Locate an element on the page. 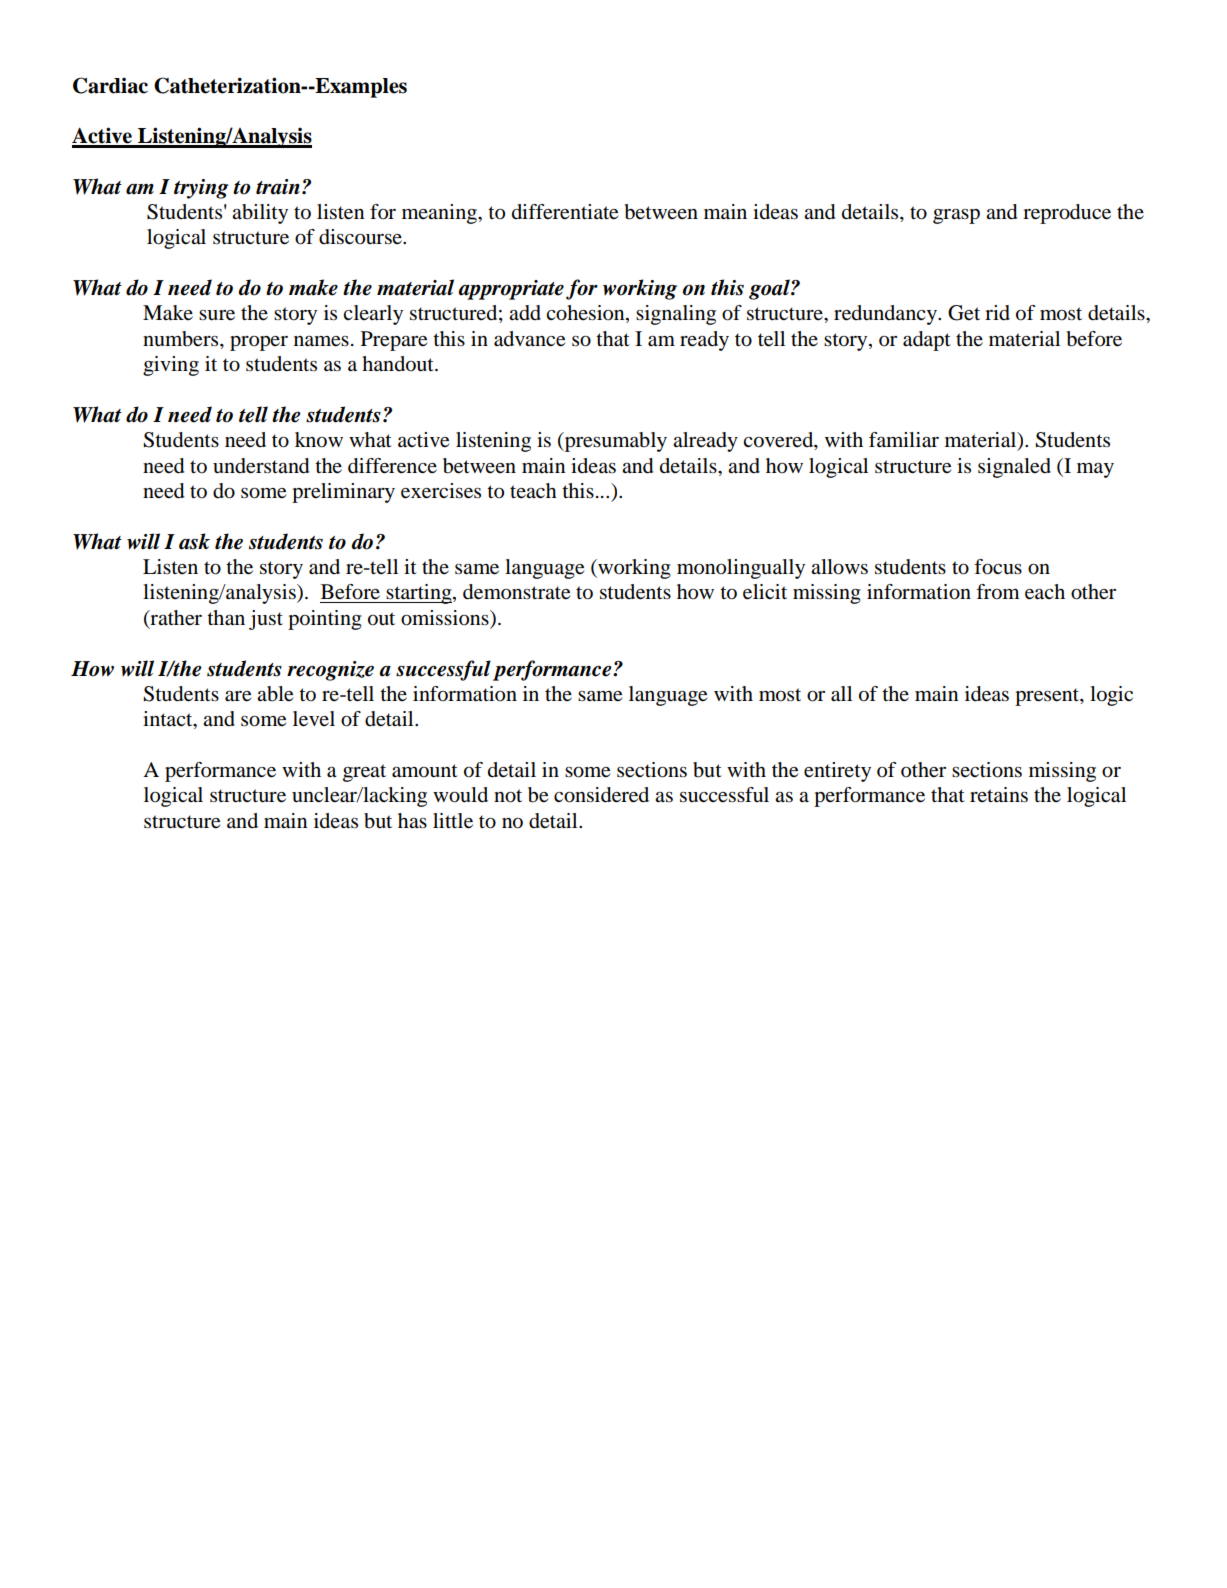 This document has height=1588, width=1227. grasp is located at coordinates (956, 216).
